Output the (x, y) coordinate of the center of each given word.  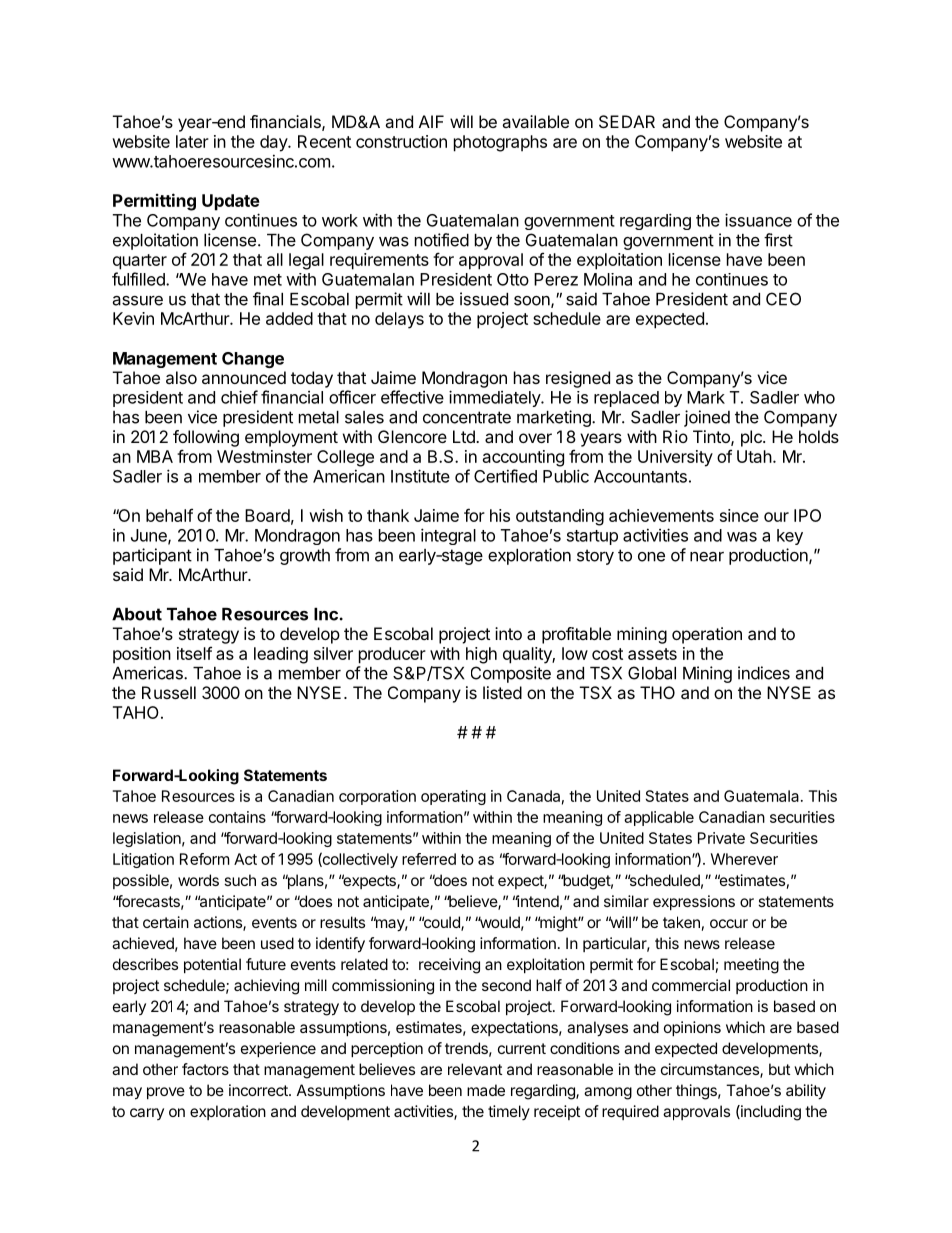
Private (721, 838)
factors (205, 1069)
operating (453, 797)
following (206, 438)
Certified (505, 476)
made (486, 1090)
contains (237, 817)
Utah (754, 456)
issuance (758, 220)
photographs (500, 143)
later (192, 141)
